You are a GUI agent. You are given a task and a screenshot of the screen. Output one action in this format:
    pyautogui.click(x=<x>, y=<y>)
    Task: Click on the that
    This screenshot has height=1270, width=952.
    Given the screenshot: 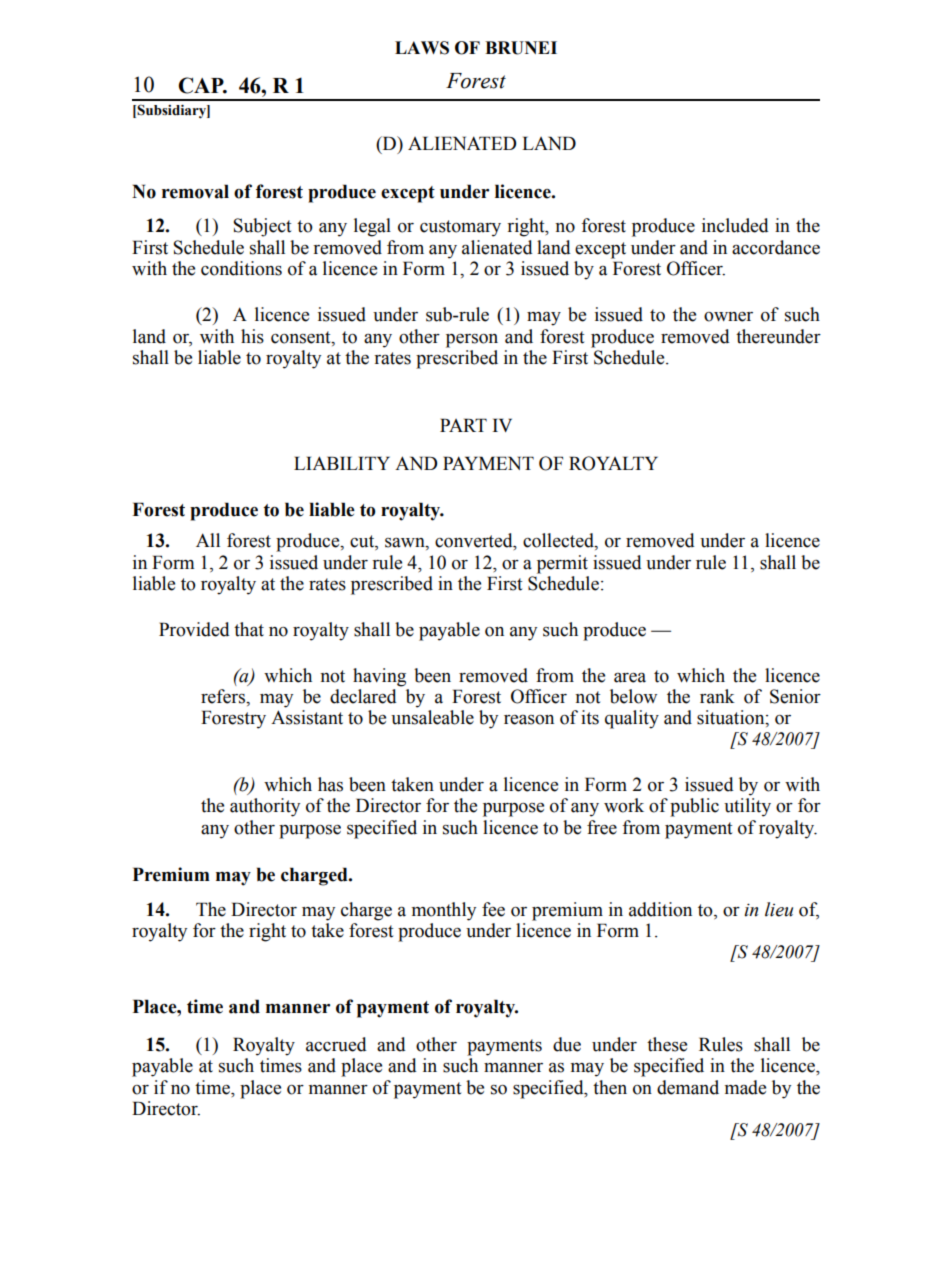 What is the action you would take?
    pyautogui.click(x=249, y=629)
